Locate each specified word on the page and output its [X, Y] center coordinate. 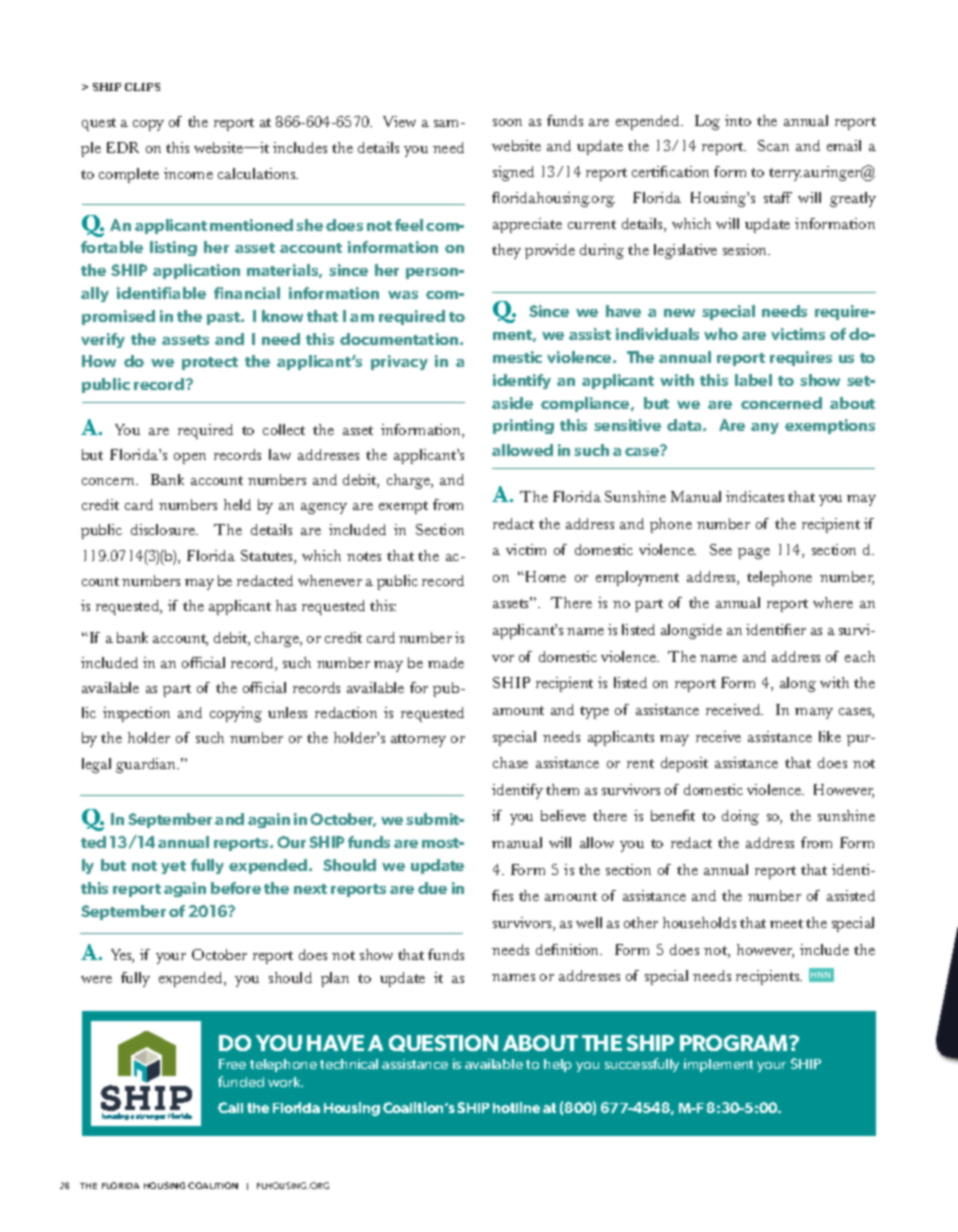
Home [544, 576]
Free [232, 1064]
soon [507, 122]
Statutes [268, 557]
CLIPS [142, 87]
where [833, 602]
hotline [516, 1107]
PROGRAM [735, 1043]
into [738, 120]
